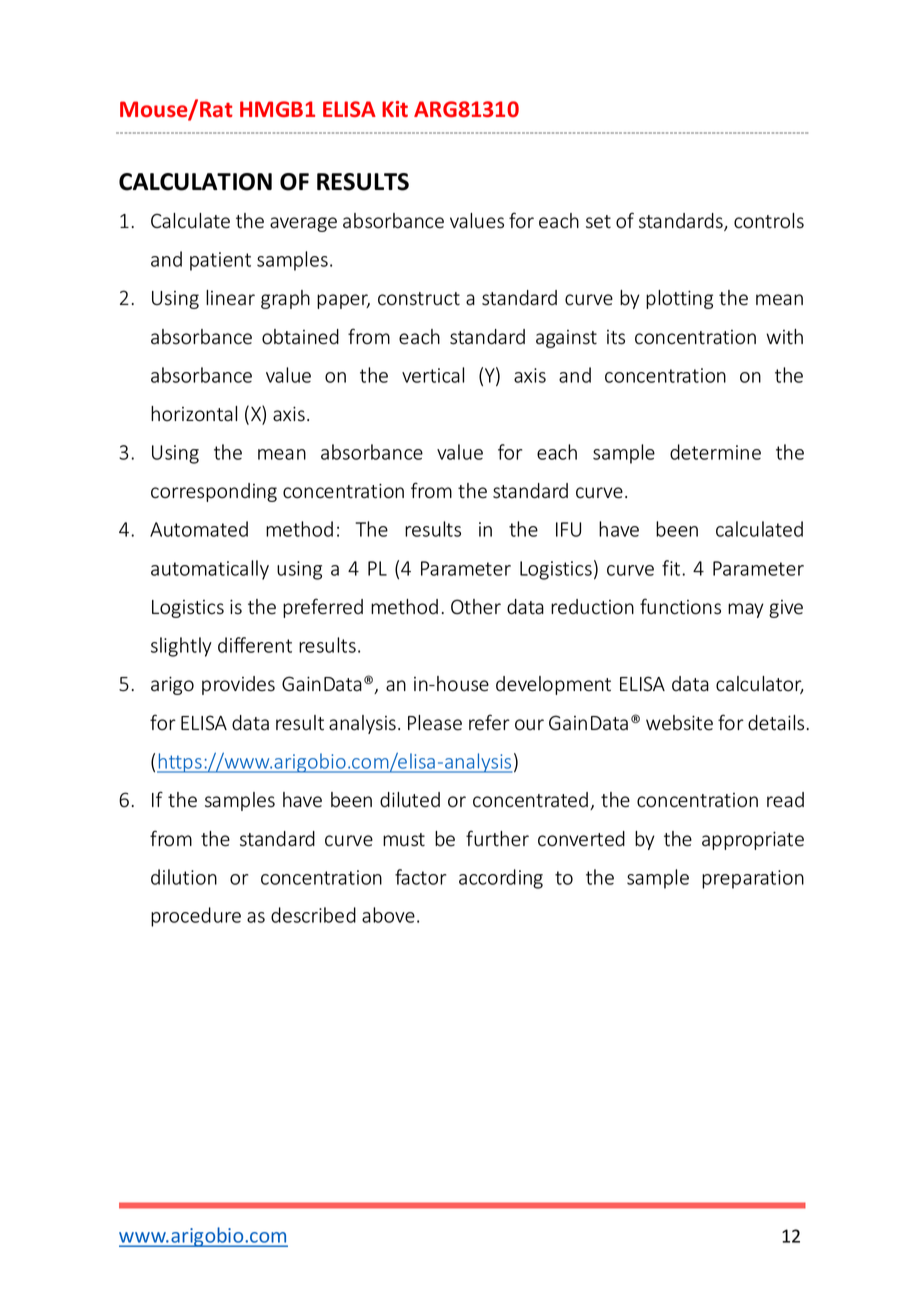  Describe the element at coordinates (313, 915) in the page. I see `described` at that location.
